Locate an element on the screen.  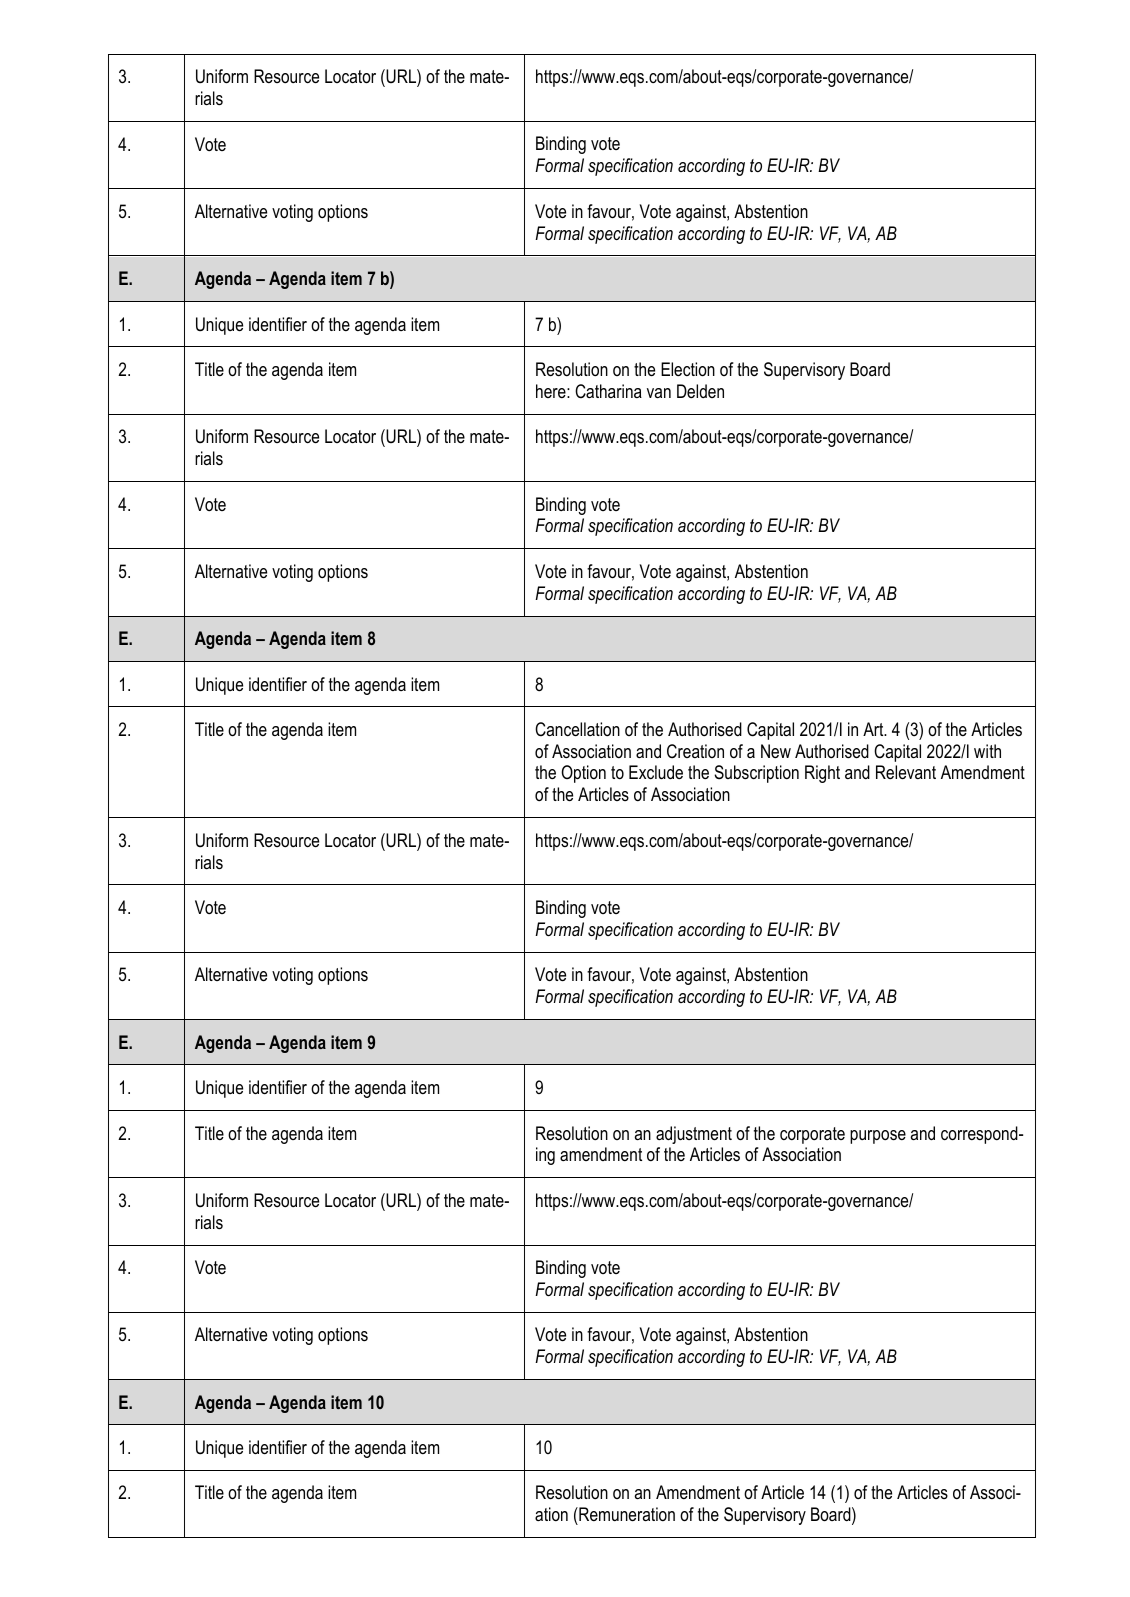
with is located at coordinates (987, 751).
